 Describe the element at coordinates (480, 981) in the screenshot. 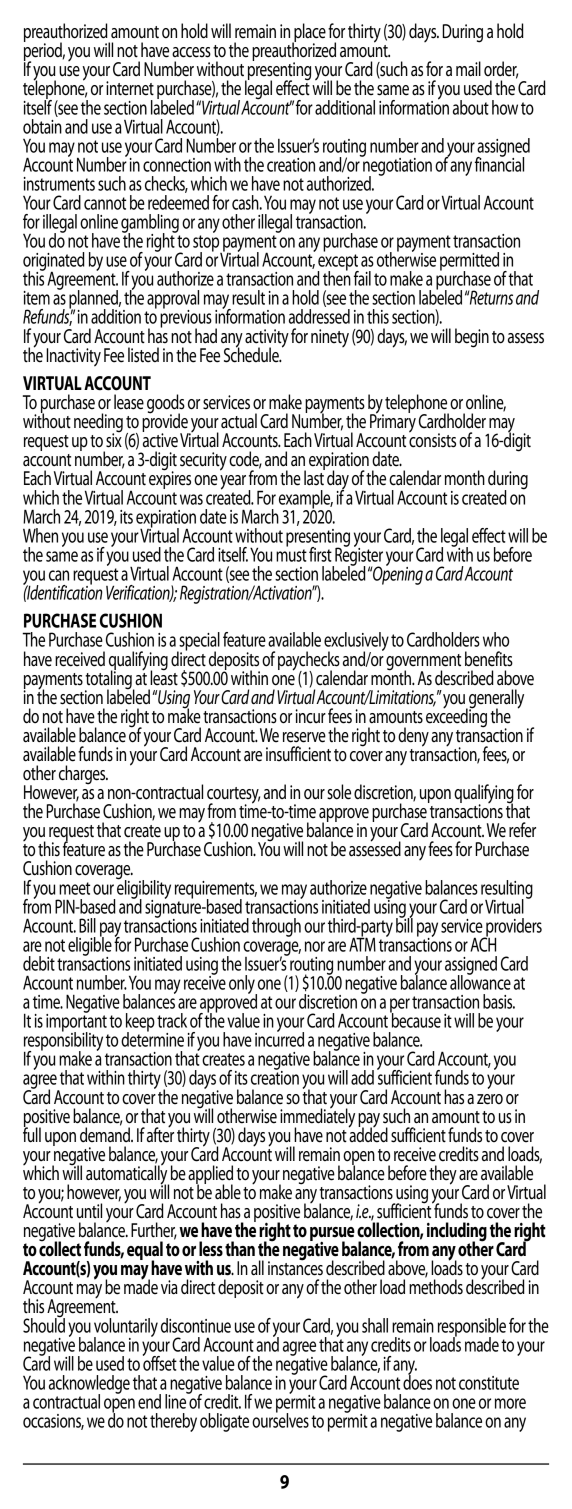

I see `allowance` at that location.
